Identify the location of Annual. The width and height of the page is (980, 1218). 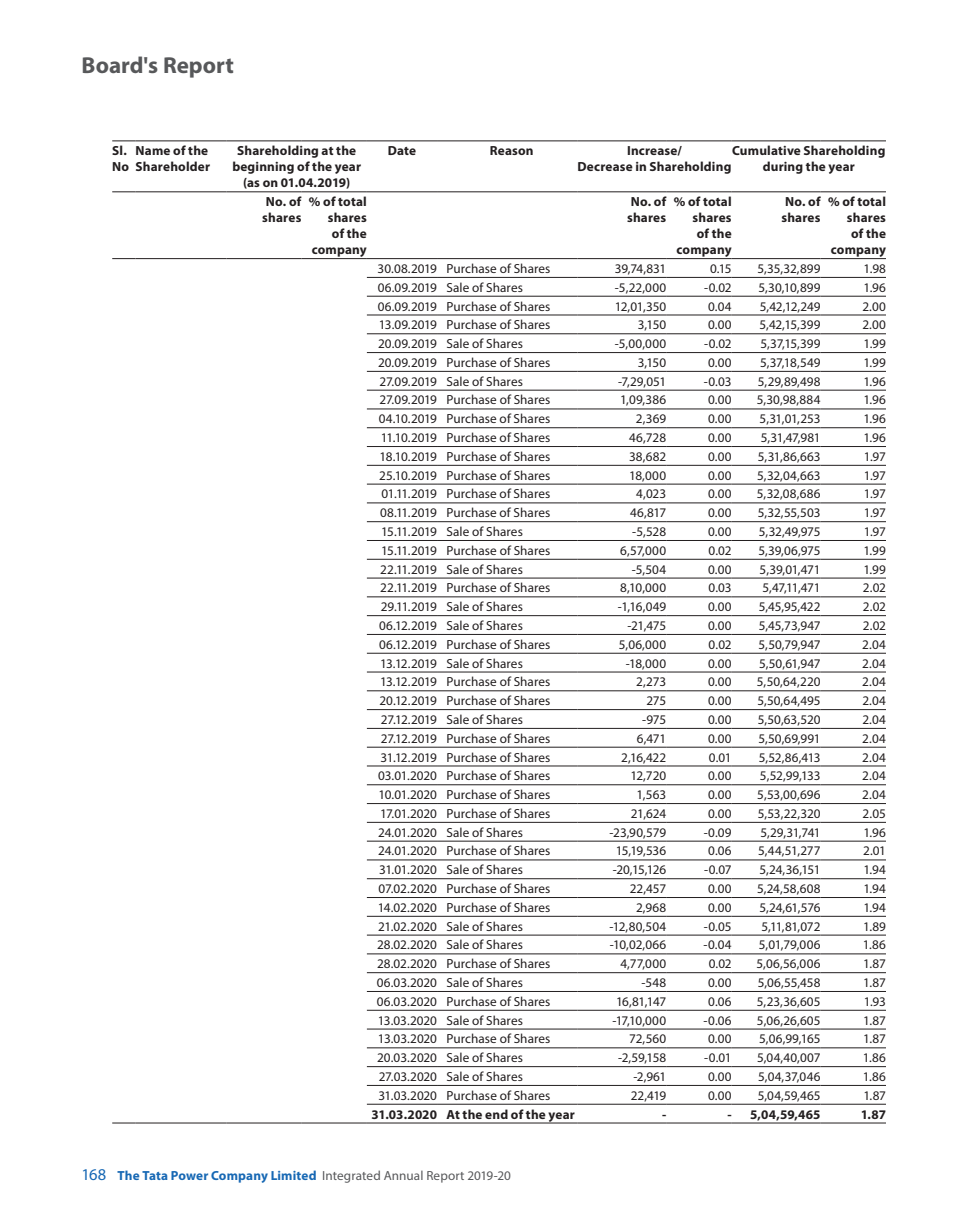
(403, 1175).
